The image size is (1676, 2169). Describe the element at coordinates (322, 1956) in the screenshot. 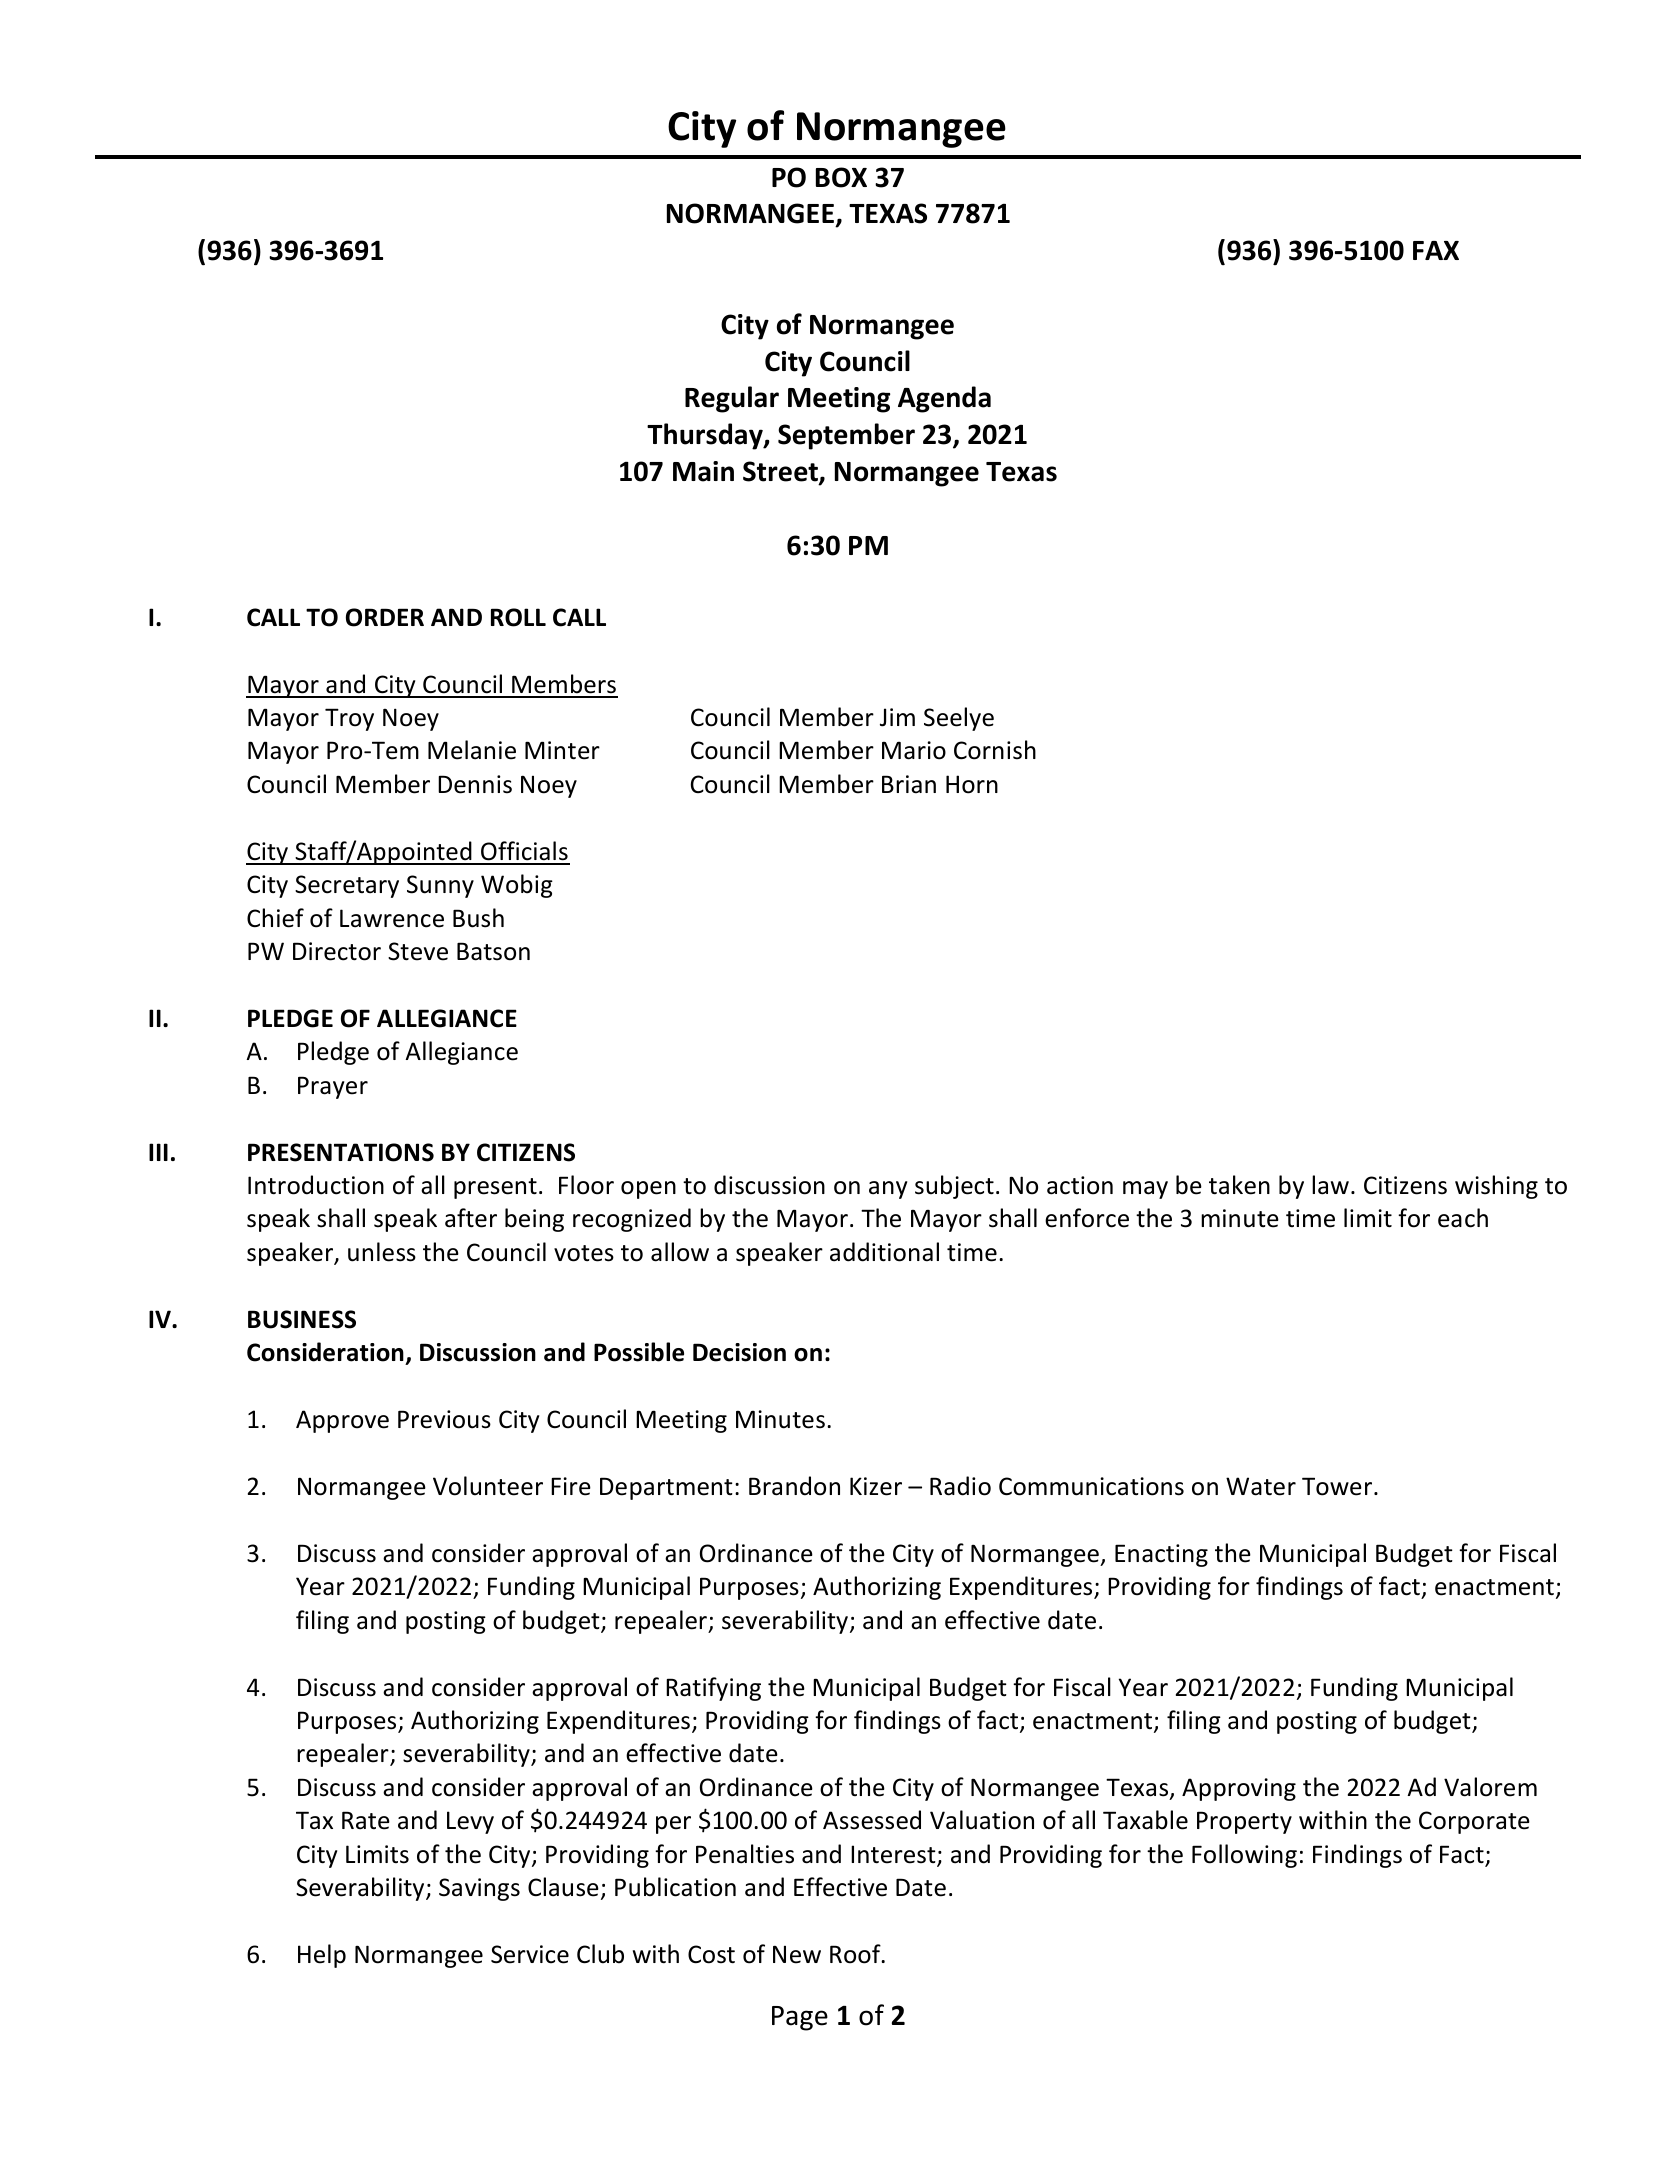

I see `Help` at that location.
